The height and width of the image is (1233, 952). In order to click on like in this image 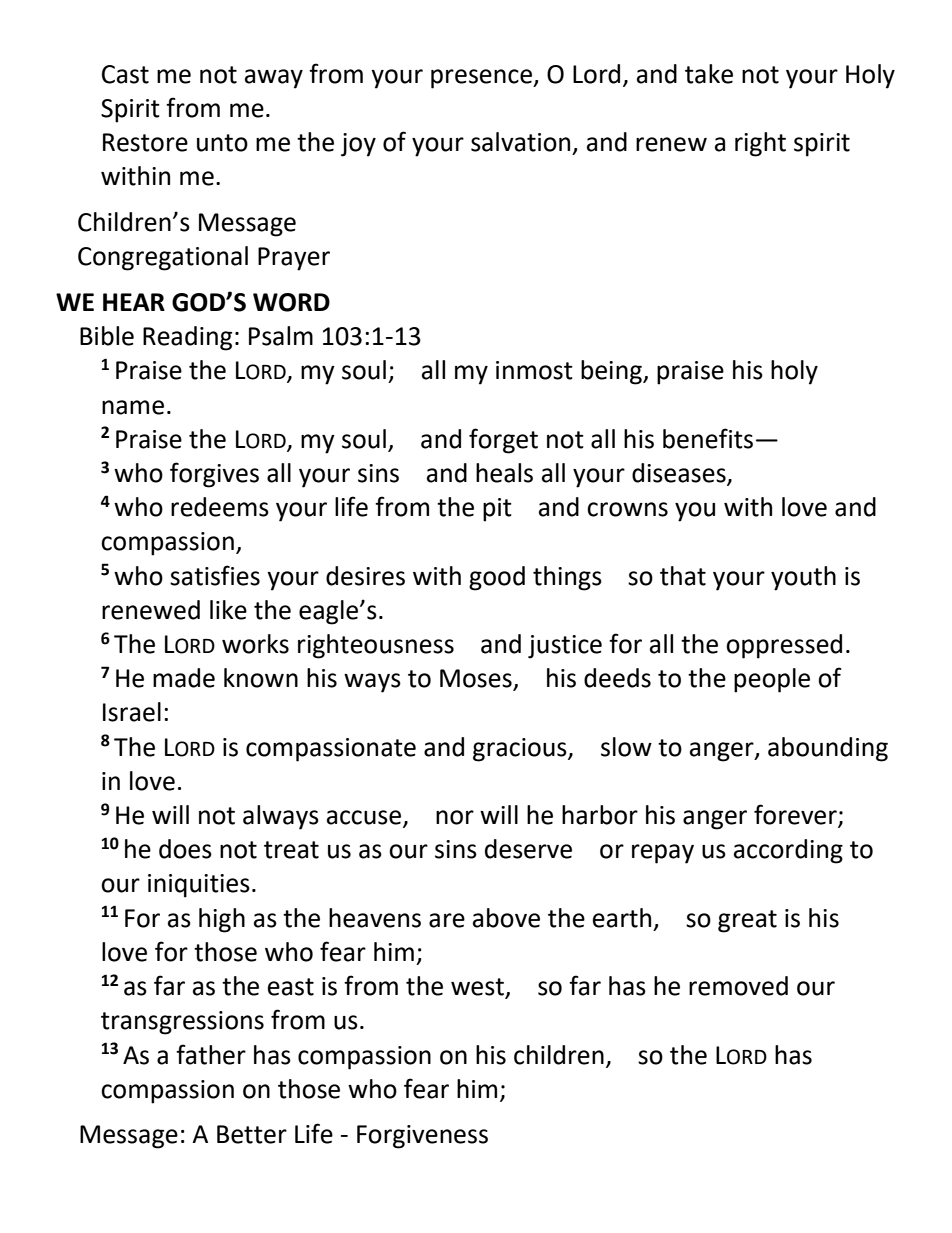, I will do `click(228, 610)`.
